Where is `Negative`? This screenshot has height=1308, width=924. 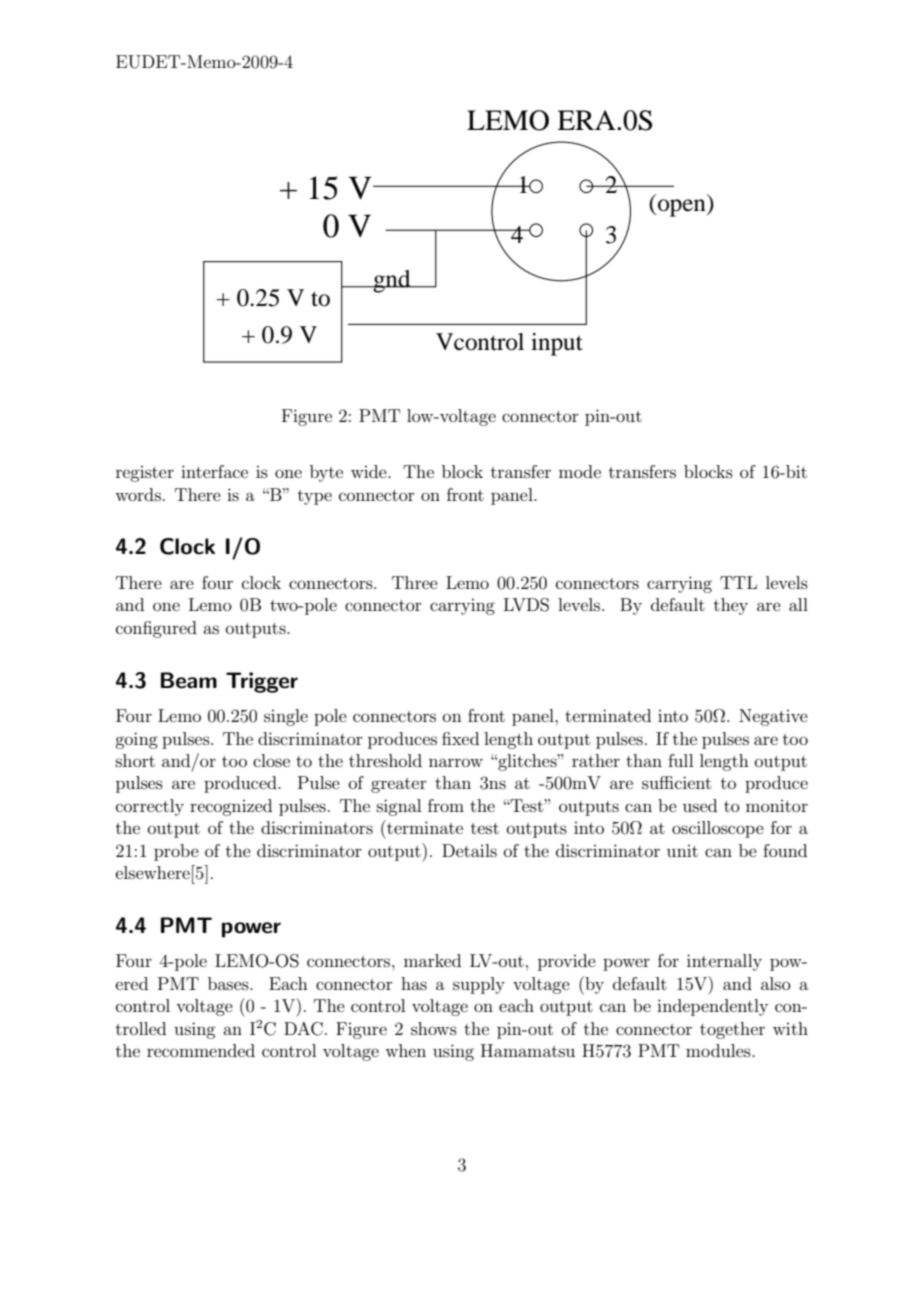
Negative is located at coordinates (773, 717).
